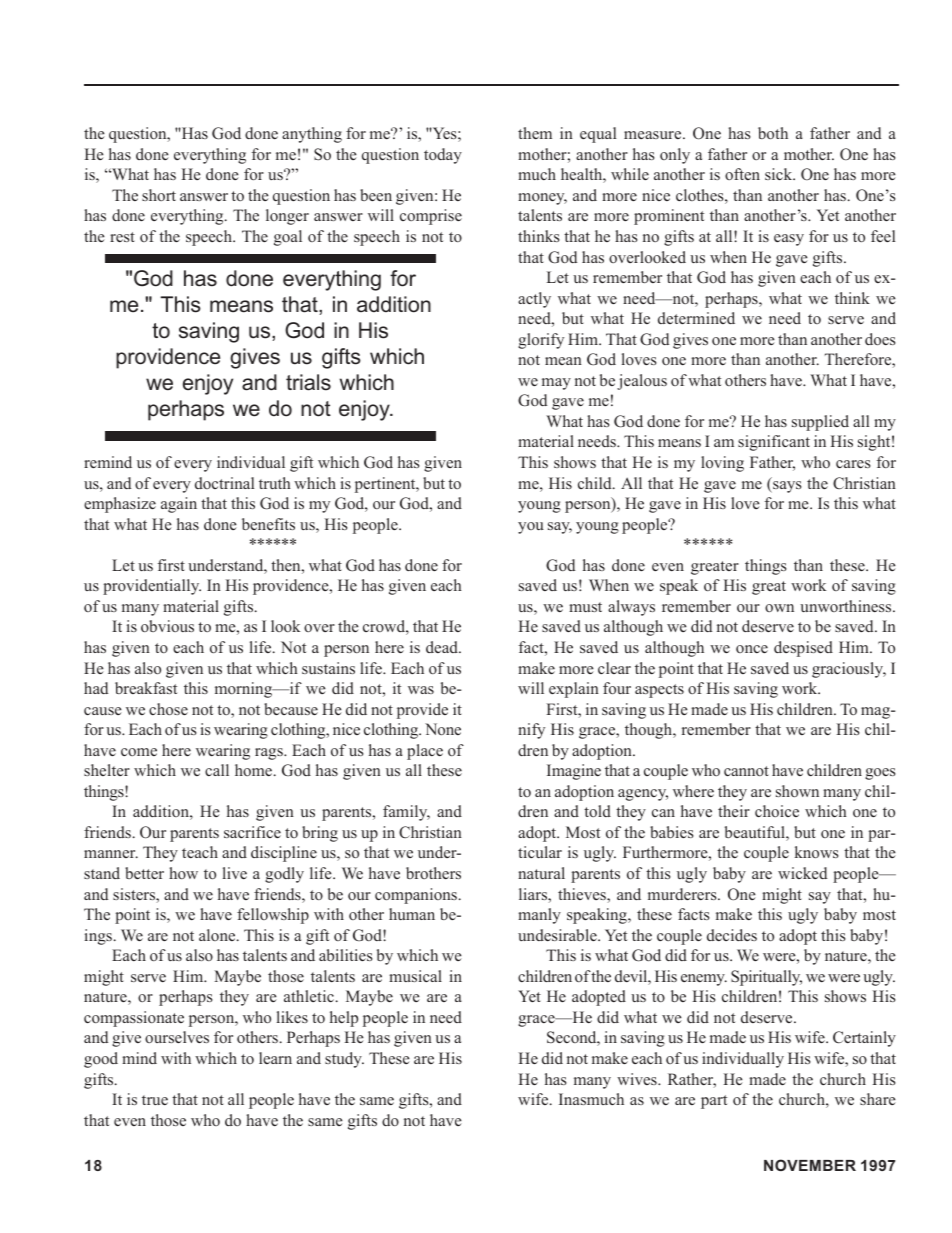 This screenshot has height=1233, width=952. I want to click on true, so click(155, 1100).
